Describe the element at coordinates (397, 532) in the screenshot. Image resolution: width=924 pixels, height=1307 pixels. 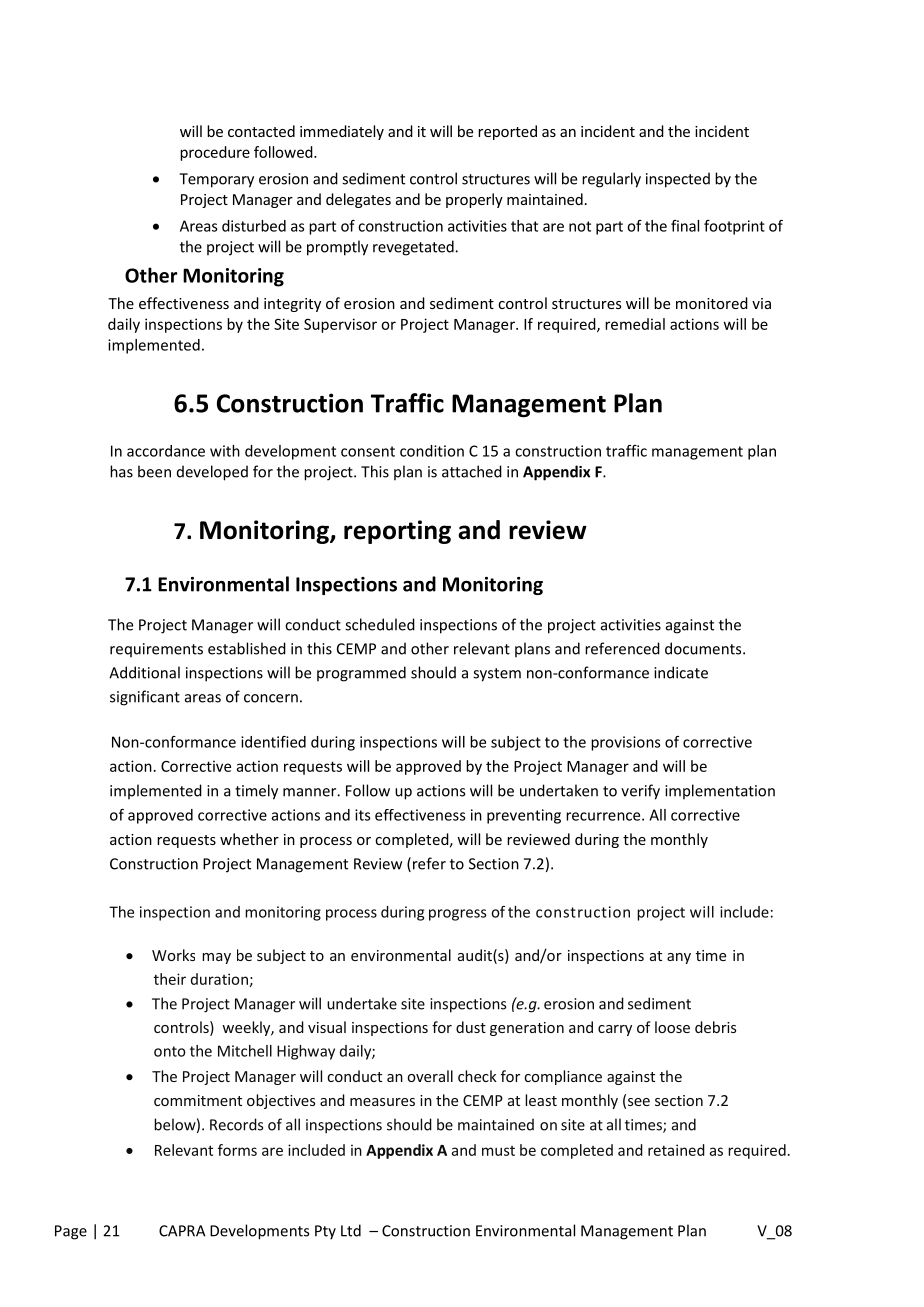
I see `reporting` at that location.
